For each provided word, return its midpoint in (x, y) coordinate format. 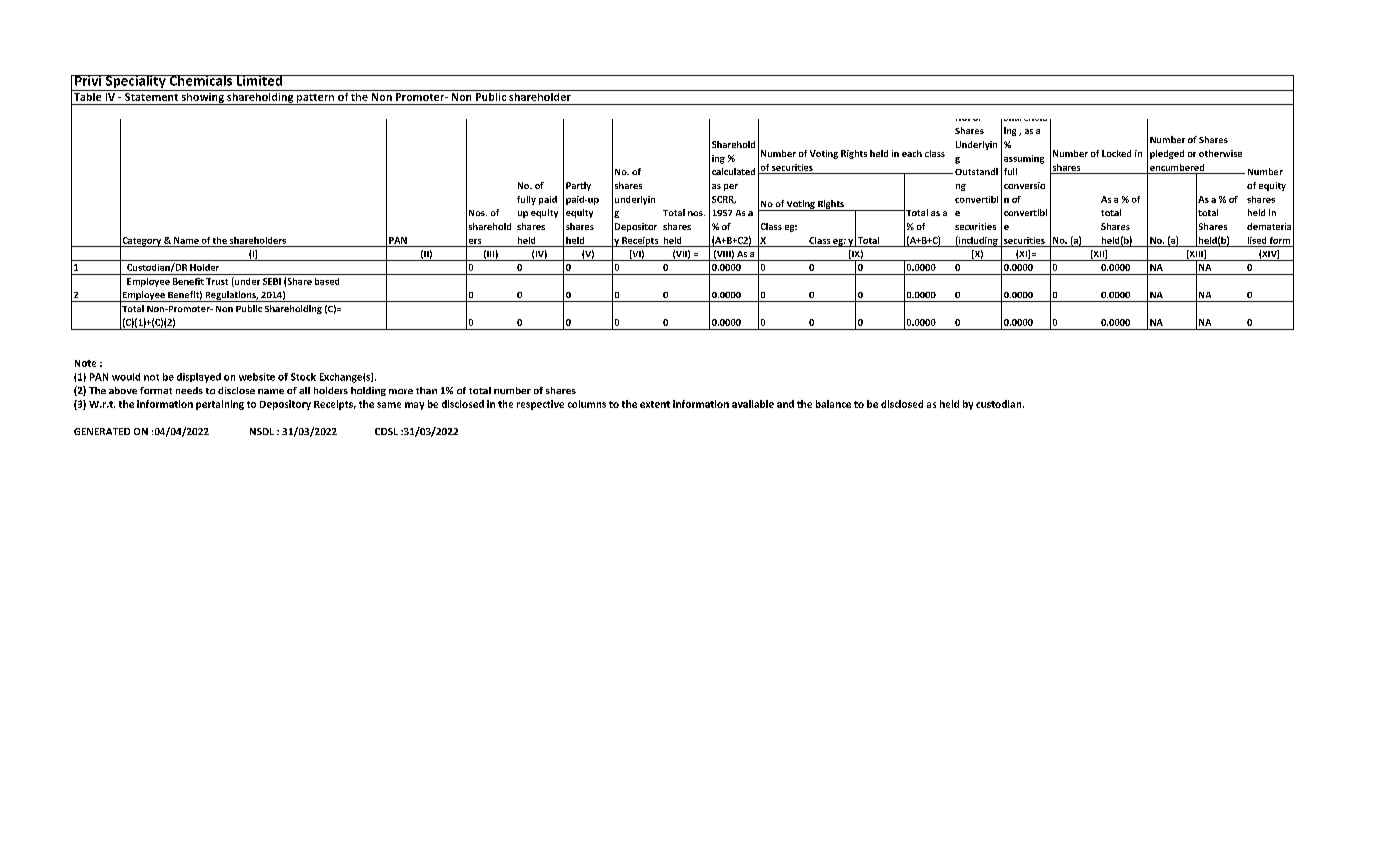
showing (203, 97)
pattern (316, 99)
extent (655, 404)
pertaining (220, 405)
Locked (1116, 153)
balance (833, 404)
